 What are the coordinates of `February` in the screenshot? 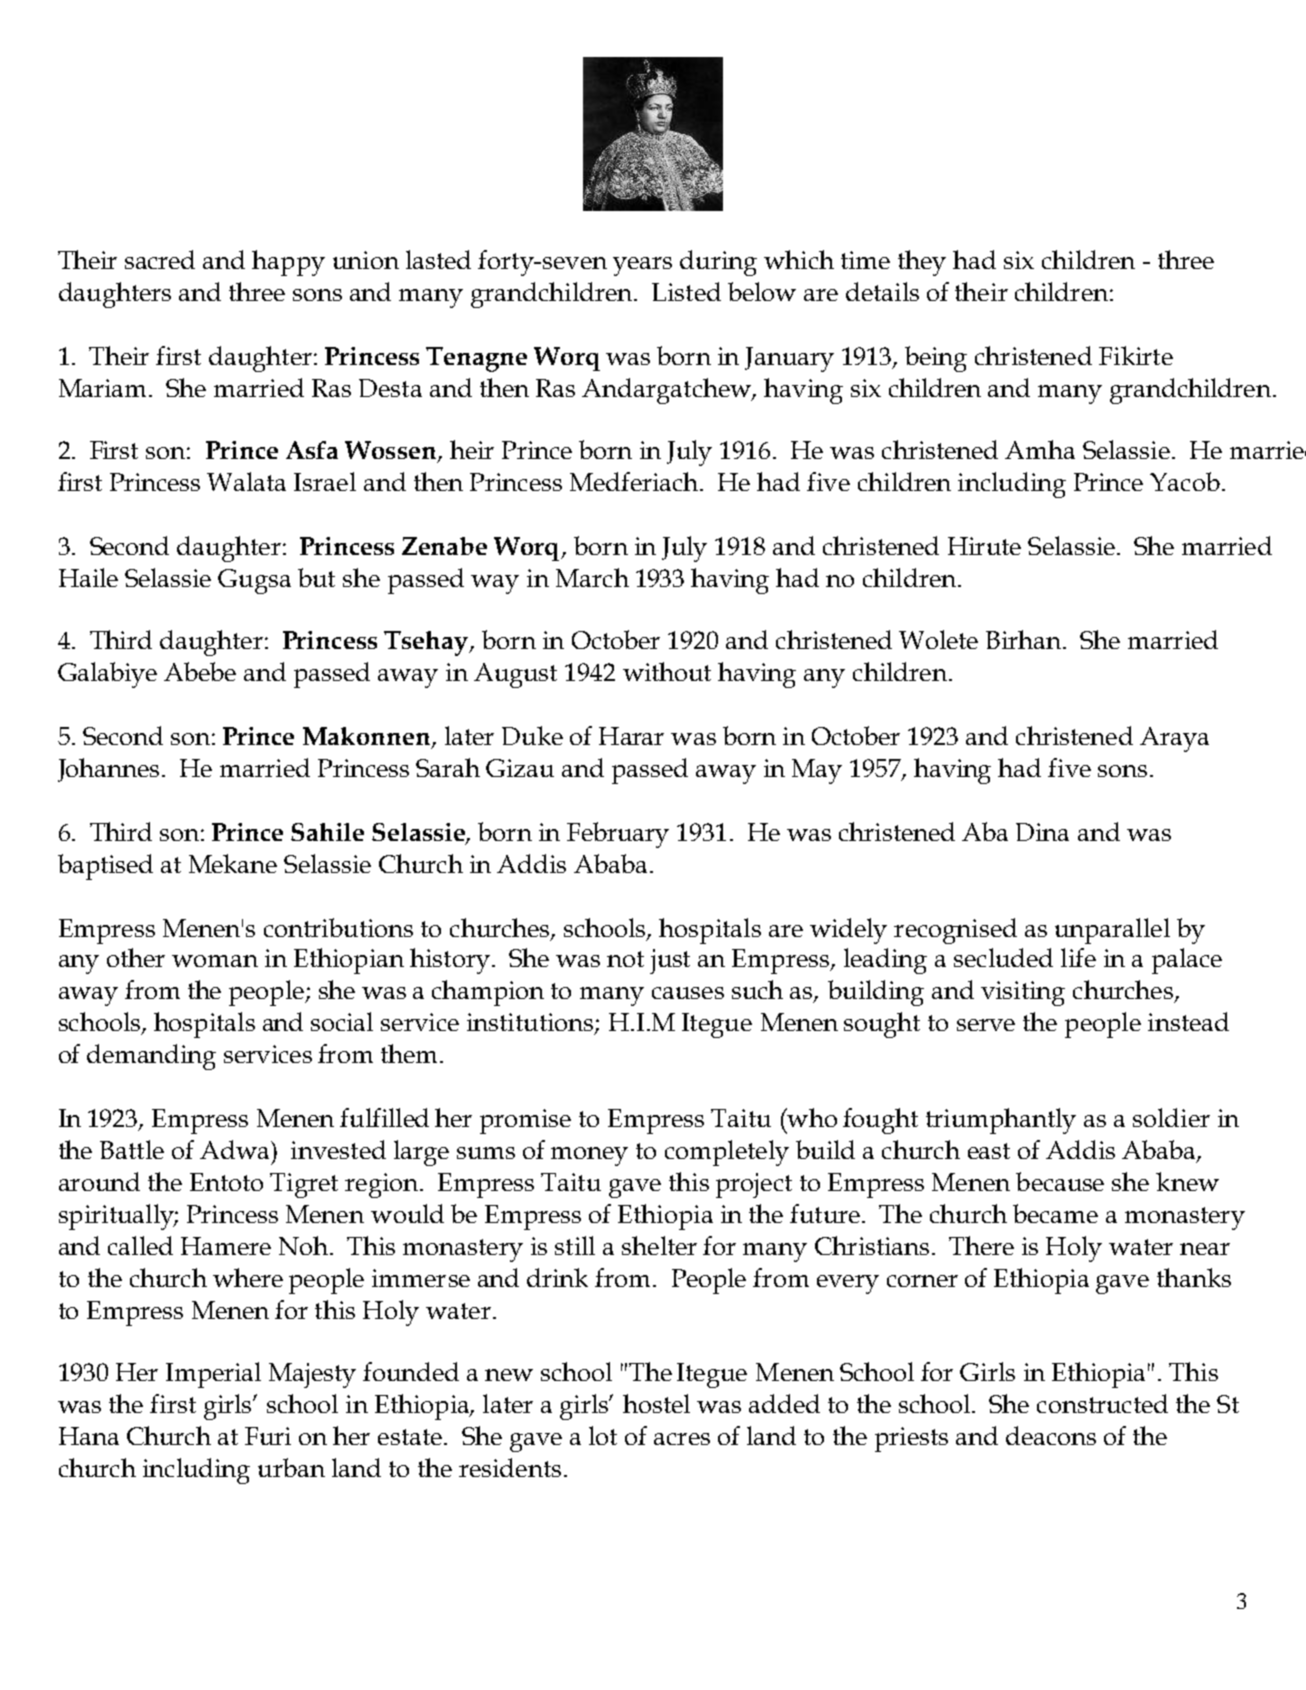 It's located at (618, 835).
